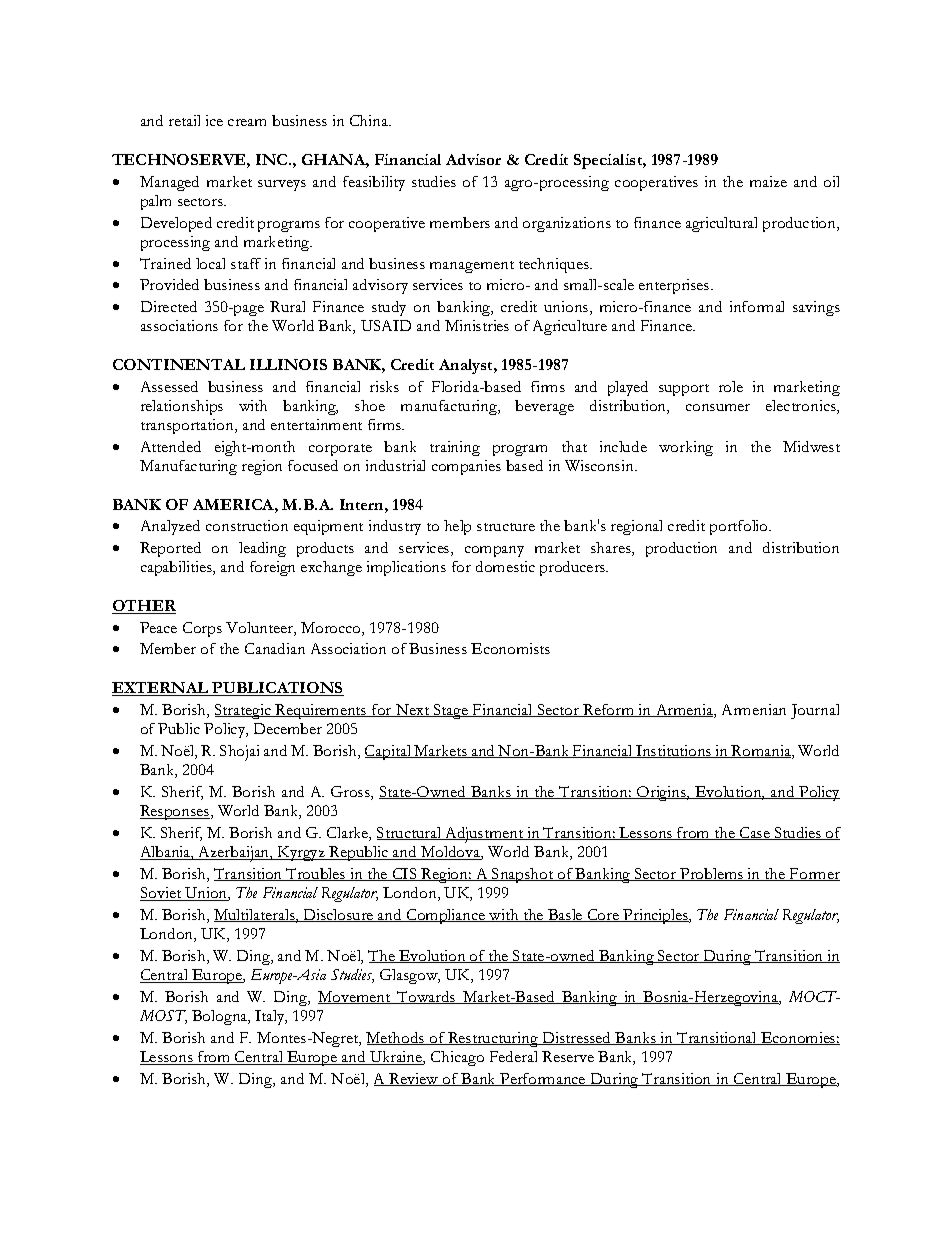 Image resolution: width=952 pixels, height=1233 pixels. I want to click on Restructuring, so click(493, 1039).
